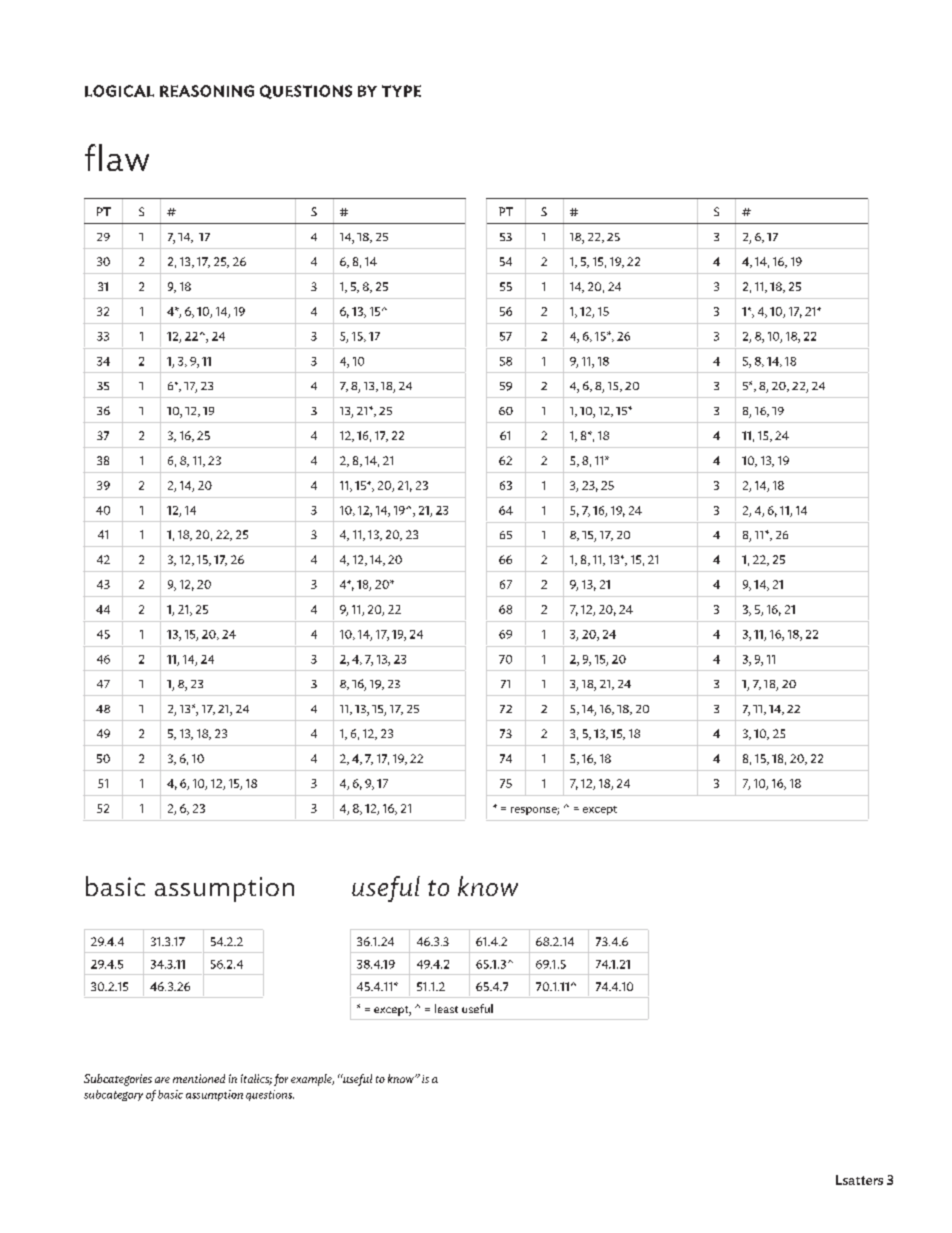 Image resolution: width=952 pixels, height=1233 pixels. I want to click on LOGICAL, so click(119, 91).
